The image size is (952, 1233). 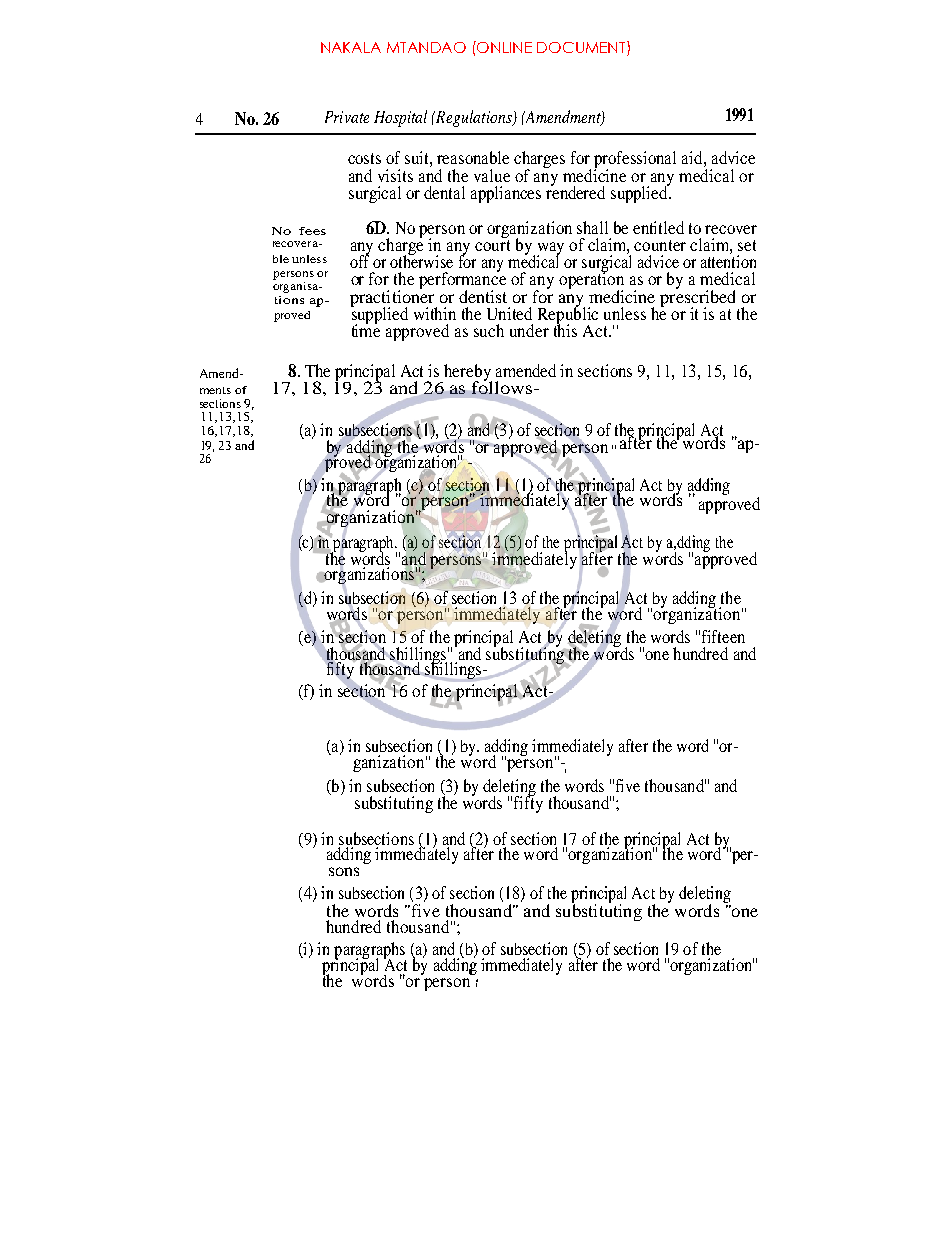 I want to click on under, so click(x=529, y=330).
